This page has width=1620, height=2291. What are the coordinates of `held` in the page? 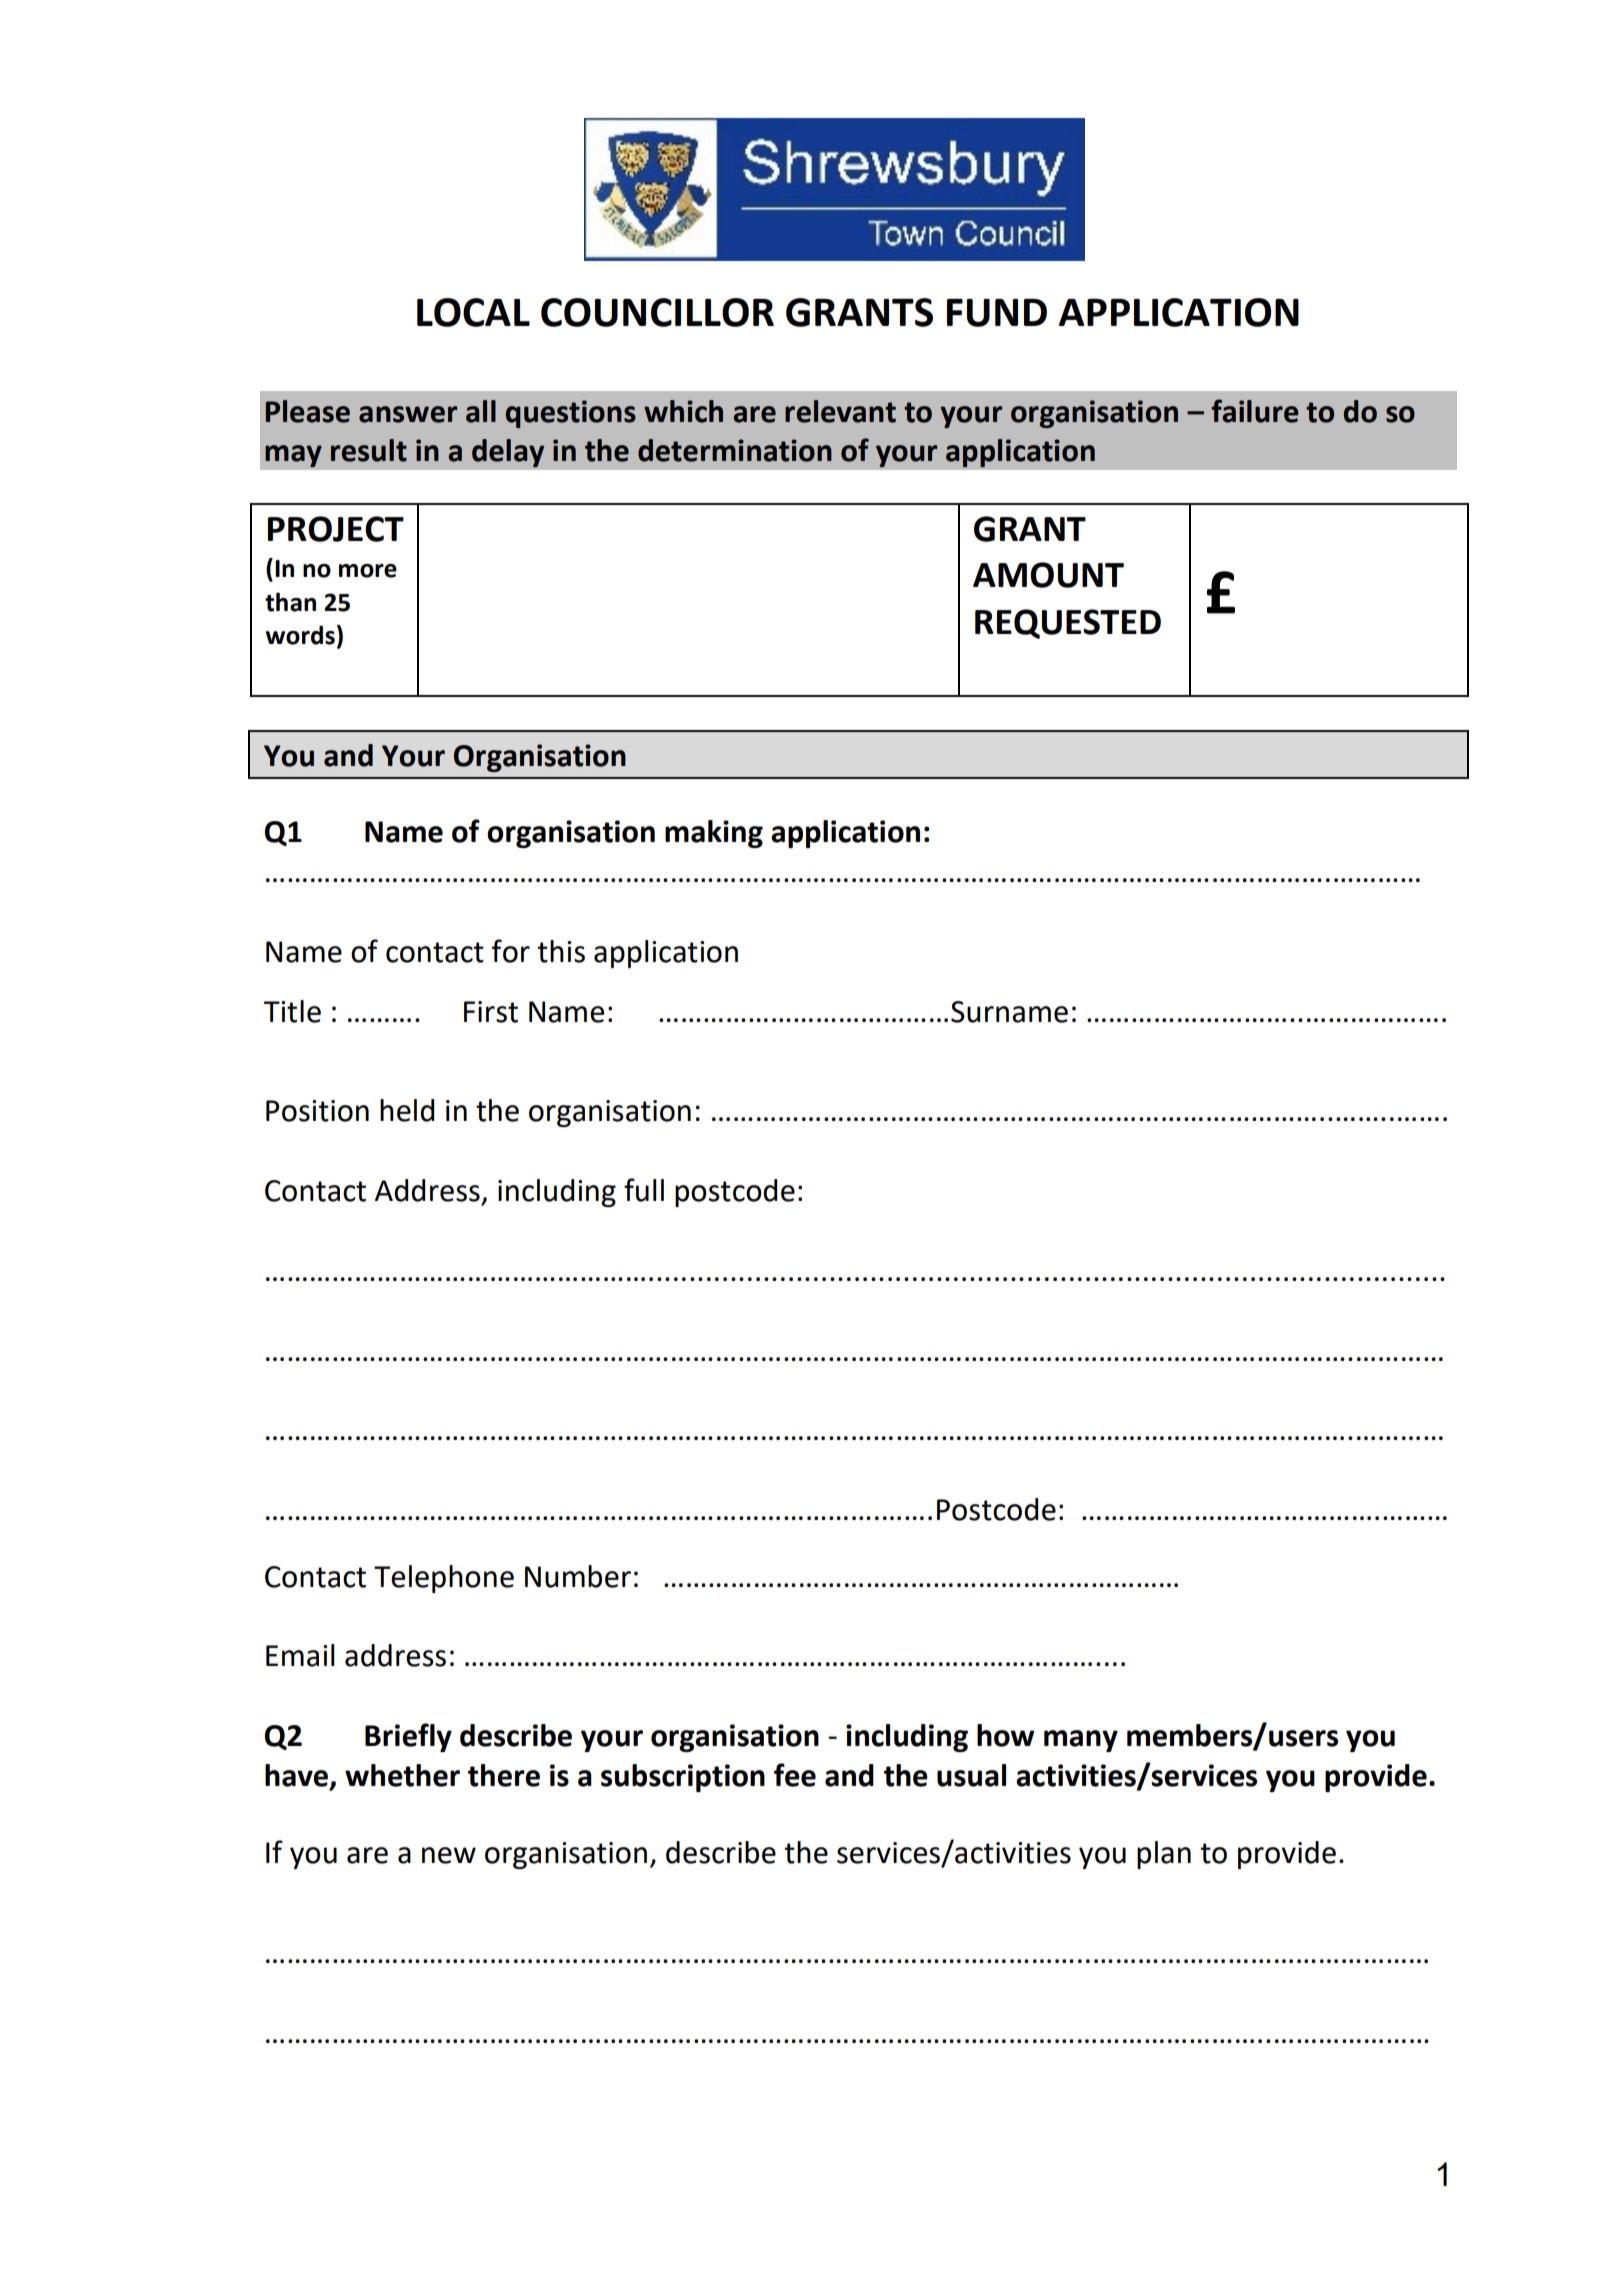 It's located at (407, 1110).
